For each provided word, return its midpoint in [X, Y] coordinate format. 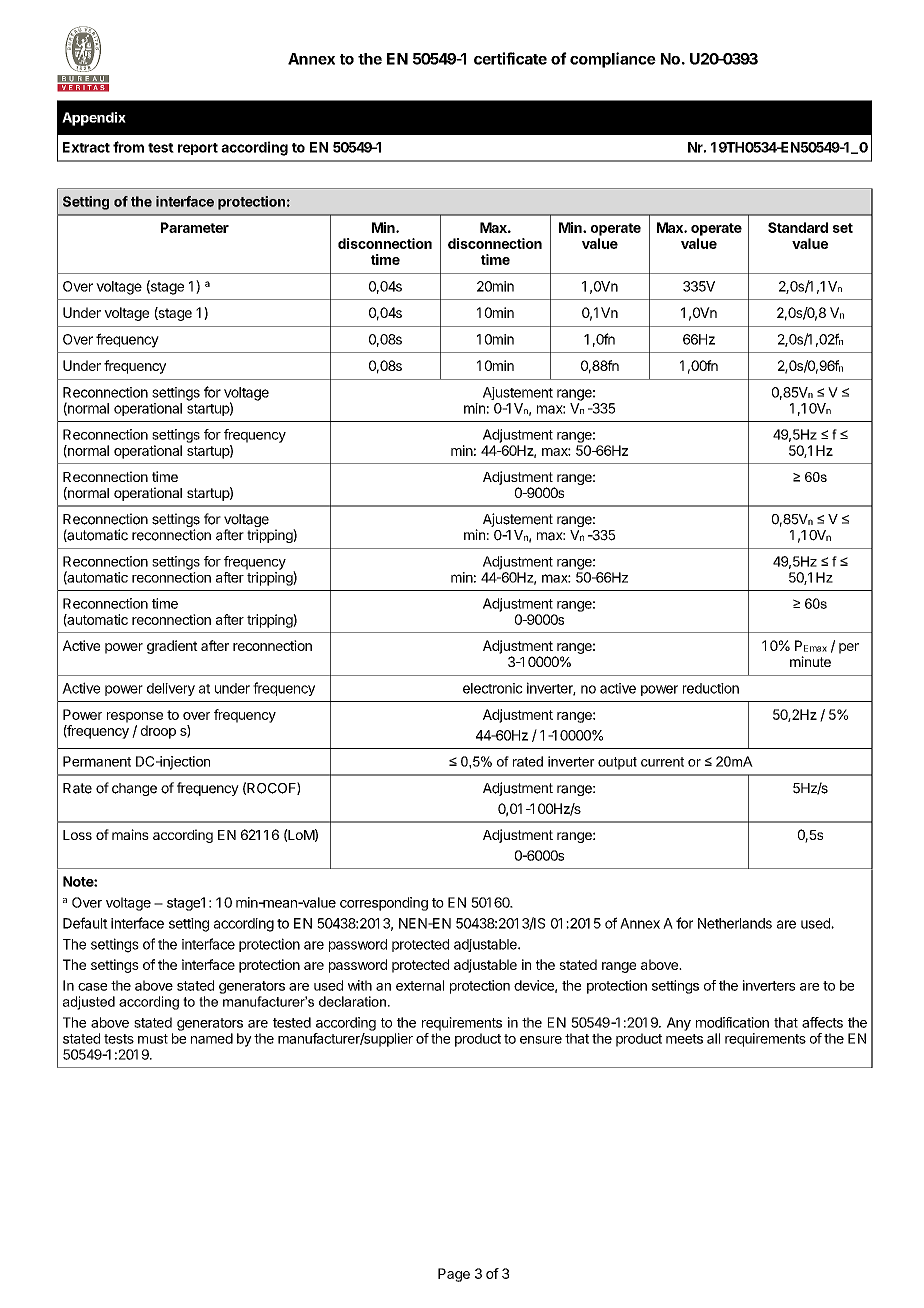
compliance [613, 60]
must [153, 1039]
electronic [493, 688]
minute [810, 661]
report [198, 149]
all [713, 1038]
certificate [510, 58]
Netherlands [735, 923]
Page [454, 1275]
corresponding [384, 904]
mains [130, 834]
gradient [172, 647]
